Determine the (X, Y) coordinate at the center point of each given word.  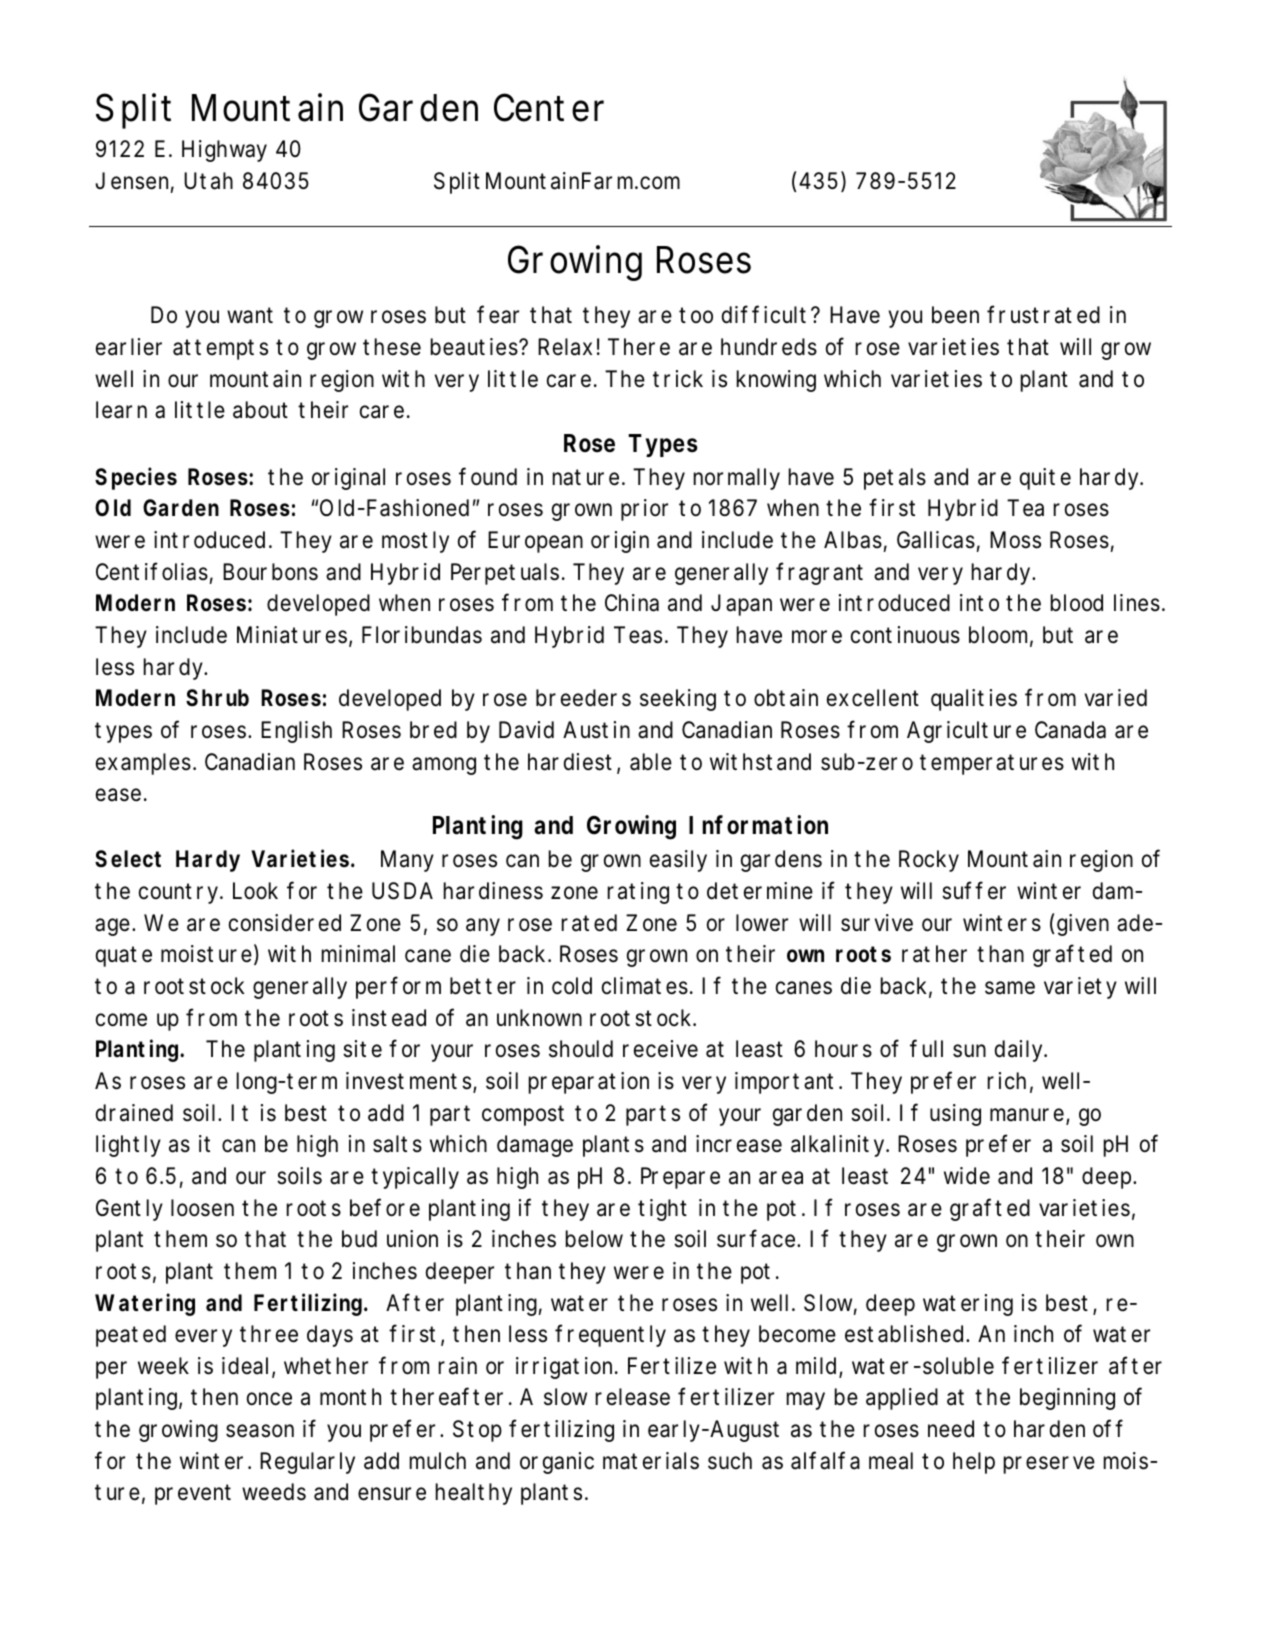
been (955, 315)
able (651, 762)
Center (549, 107)
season (260, 1431)
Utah (208, 181)
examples (145, 764)
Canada (1070, 730)
